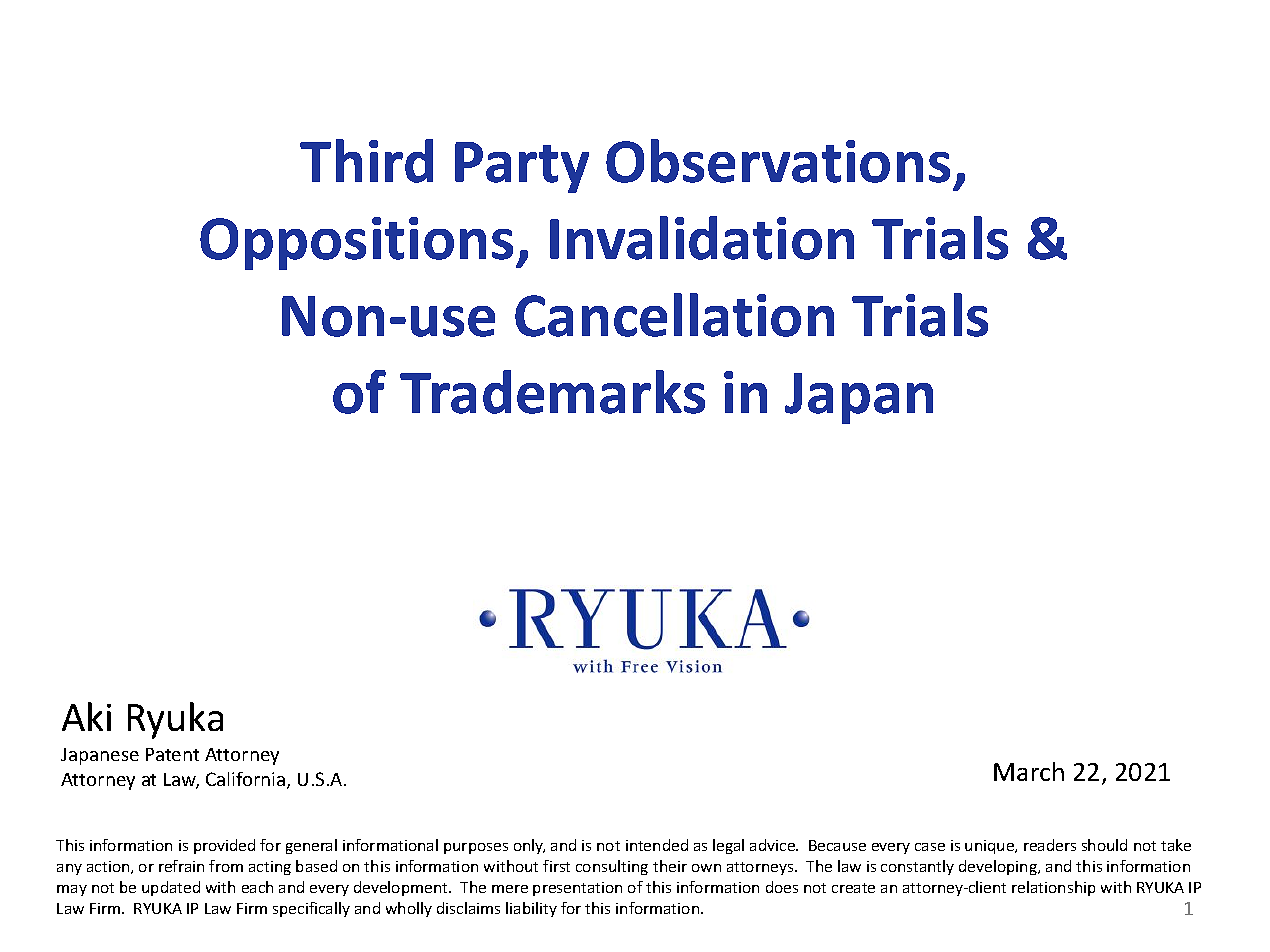 The width and height of the screenshot is (1270, 952). What do you see at coordinates (522, 167) in the screenshot?
I see `Party` at bounding box center [522, 167].
